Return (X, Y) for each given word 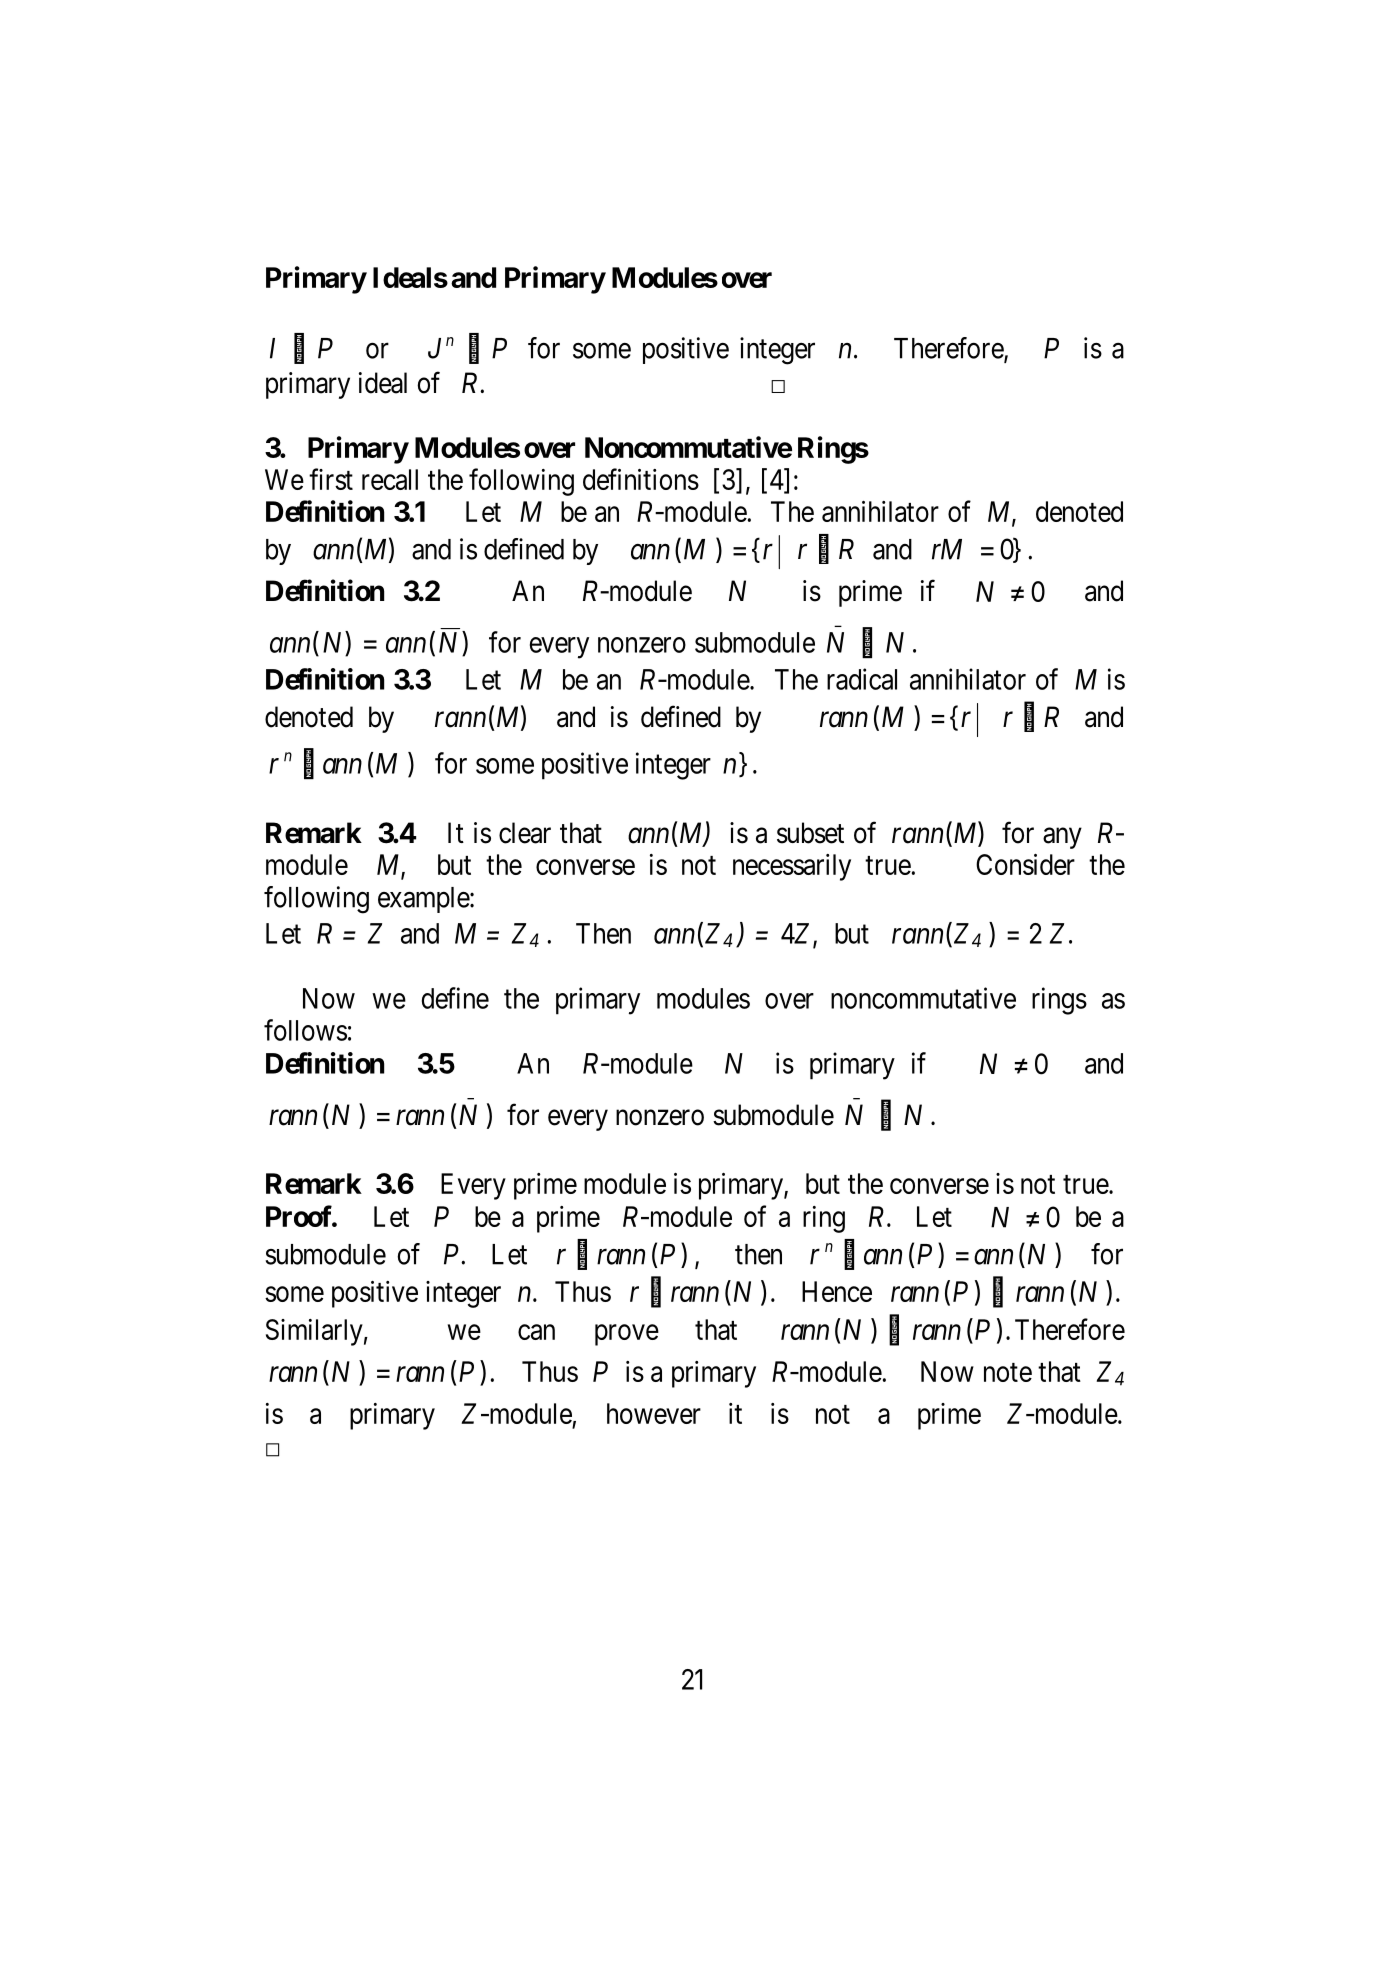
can (536, 1332)
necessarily (792, 867)
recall (390, 479)
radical (862, 679)
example (424, 900)
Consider (1025, 864)
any (1062, 838)
